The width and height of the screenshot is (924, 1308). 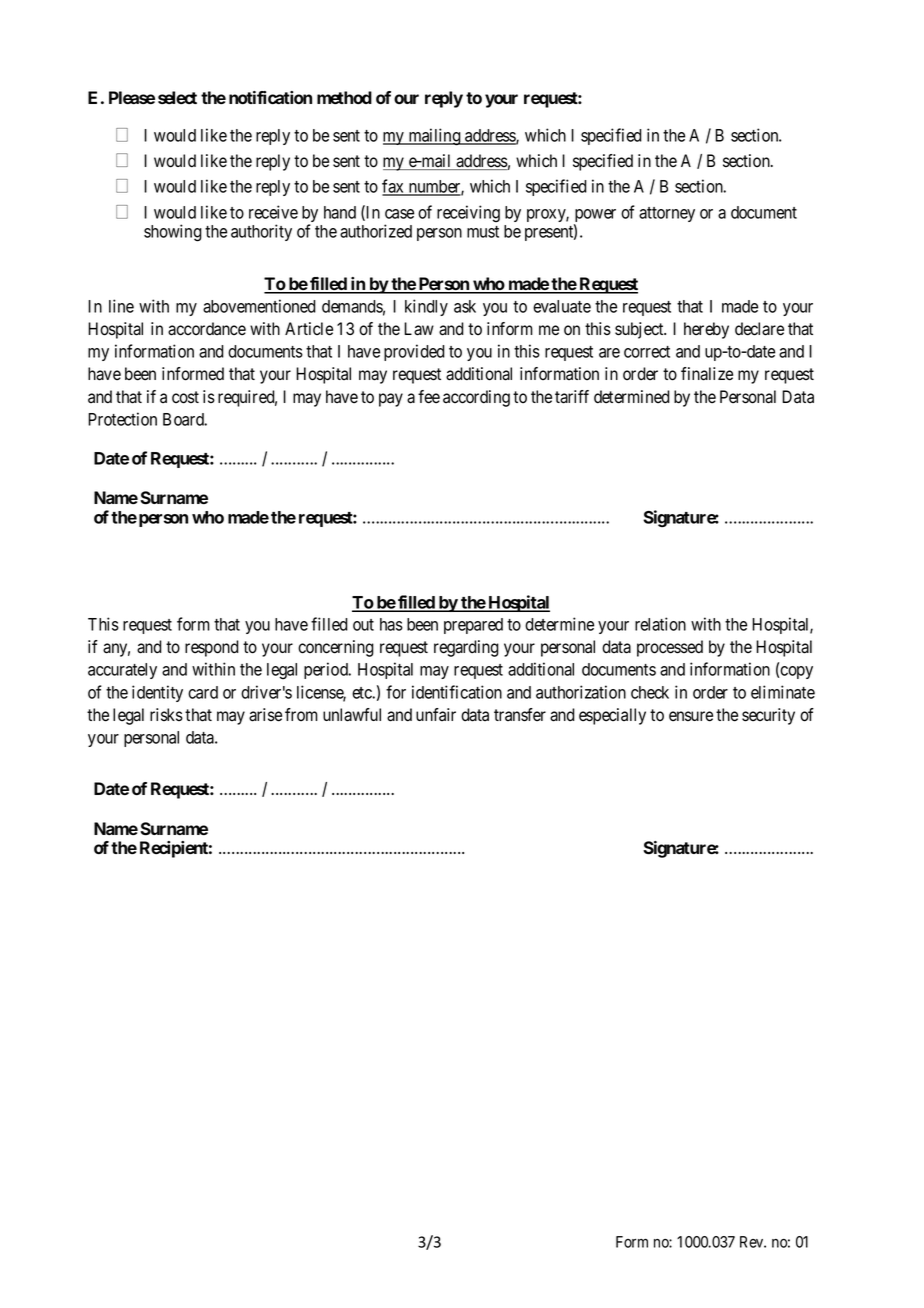 What do you see at coordinates (660, 624) in the screenshot?
I see `relation` at bounding box center [660, 624].
